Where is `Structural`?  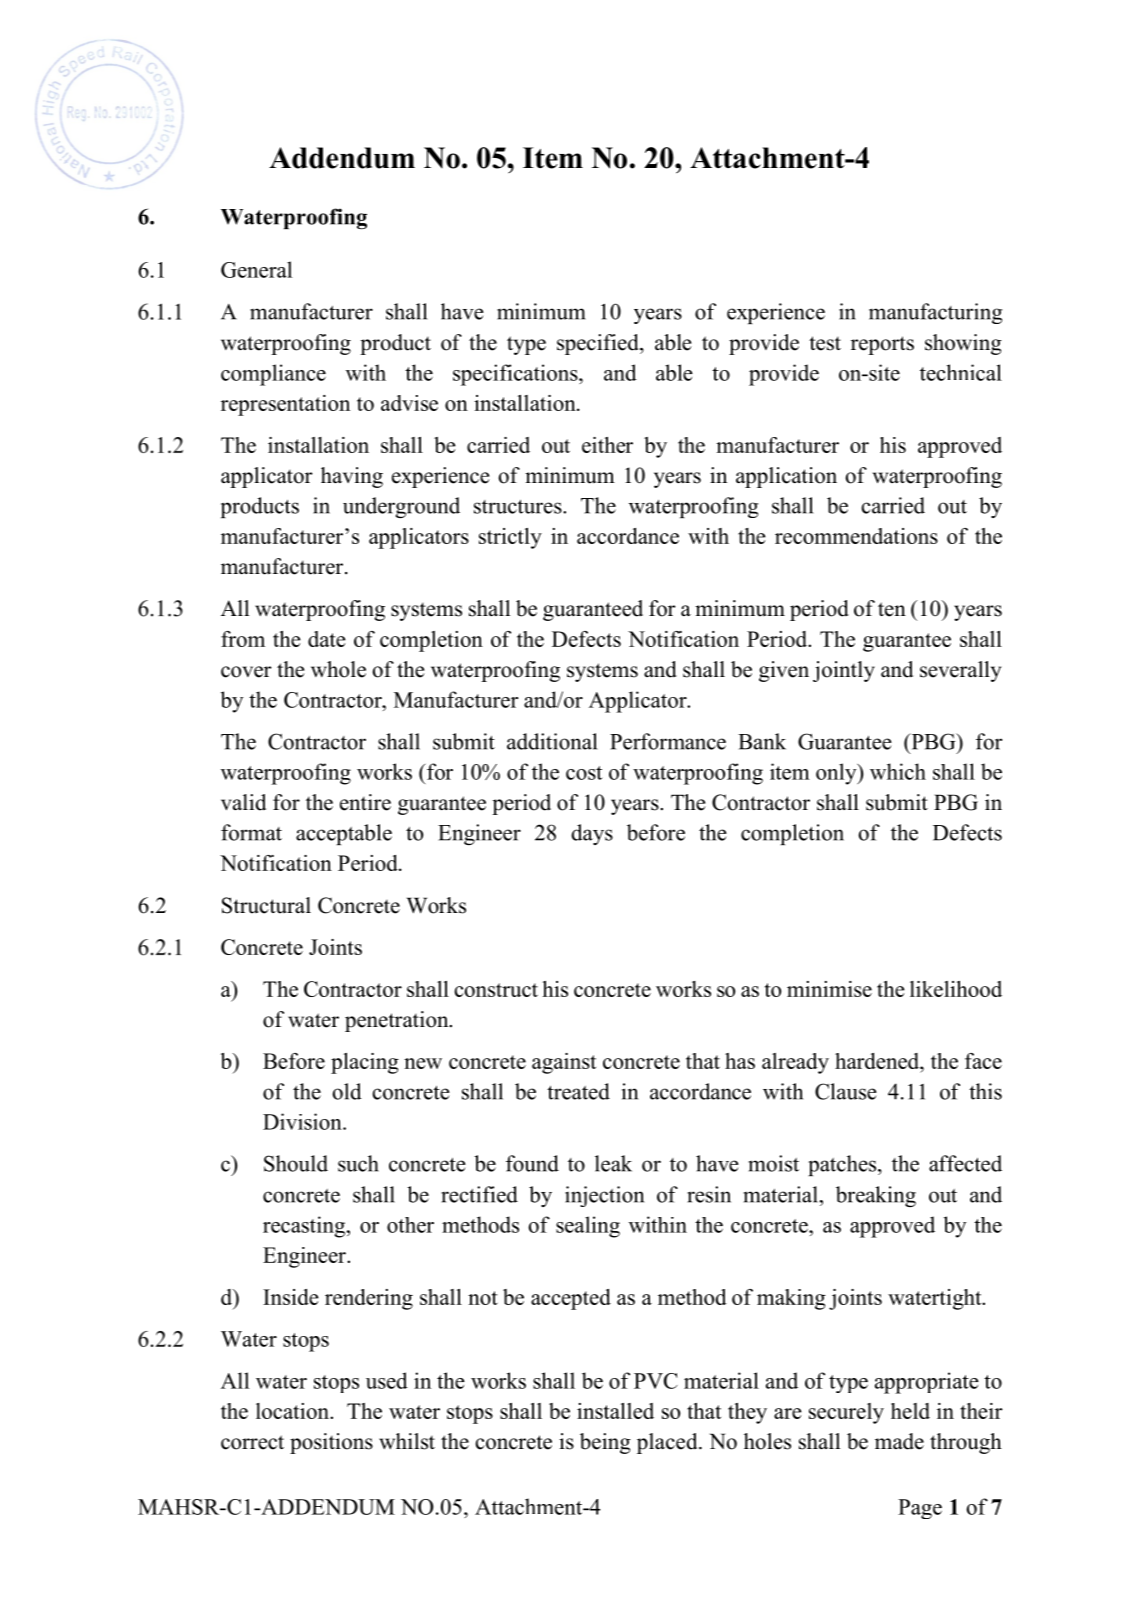
Structural is located at coordinates (266, 905).
